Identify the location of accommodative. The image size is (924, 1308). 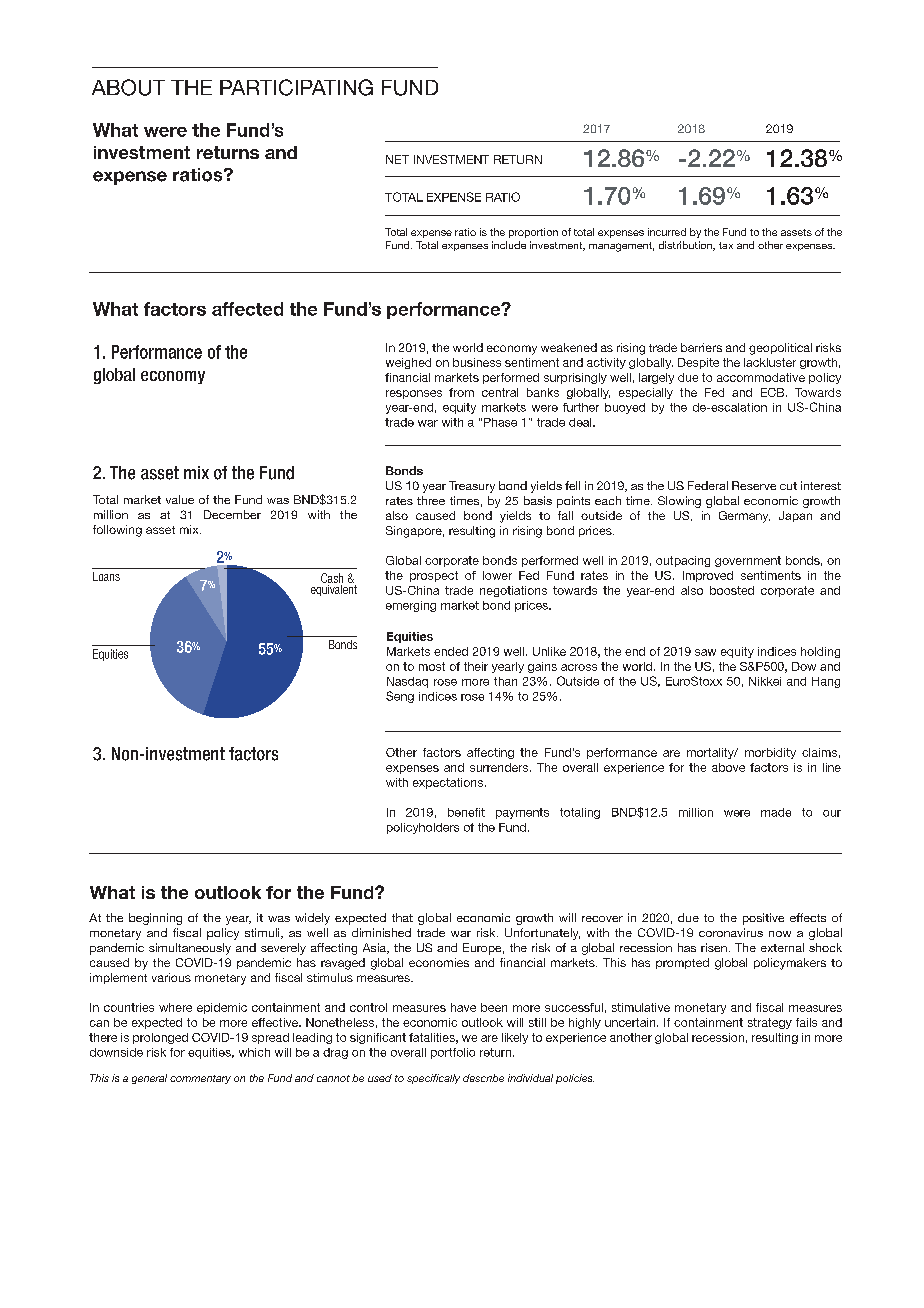
(761, 377).
